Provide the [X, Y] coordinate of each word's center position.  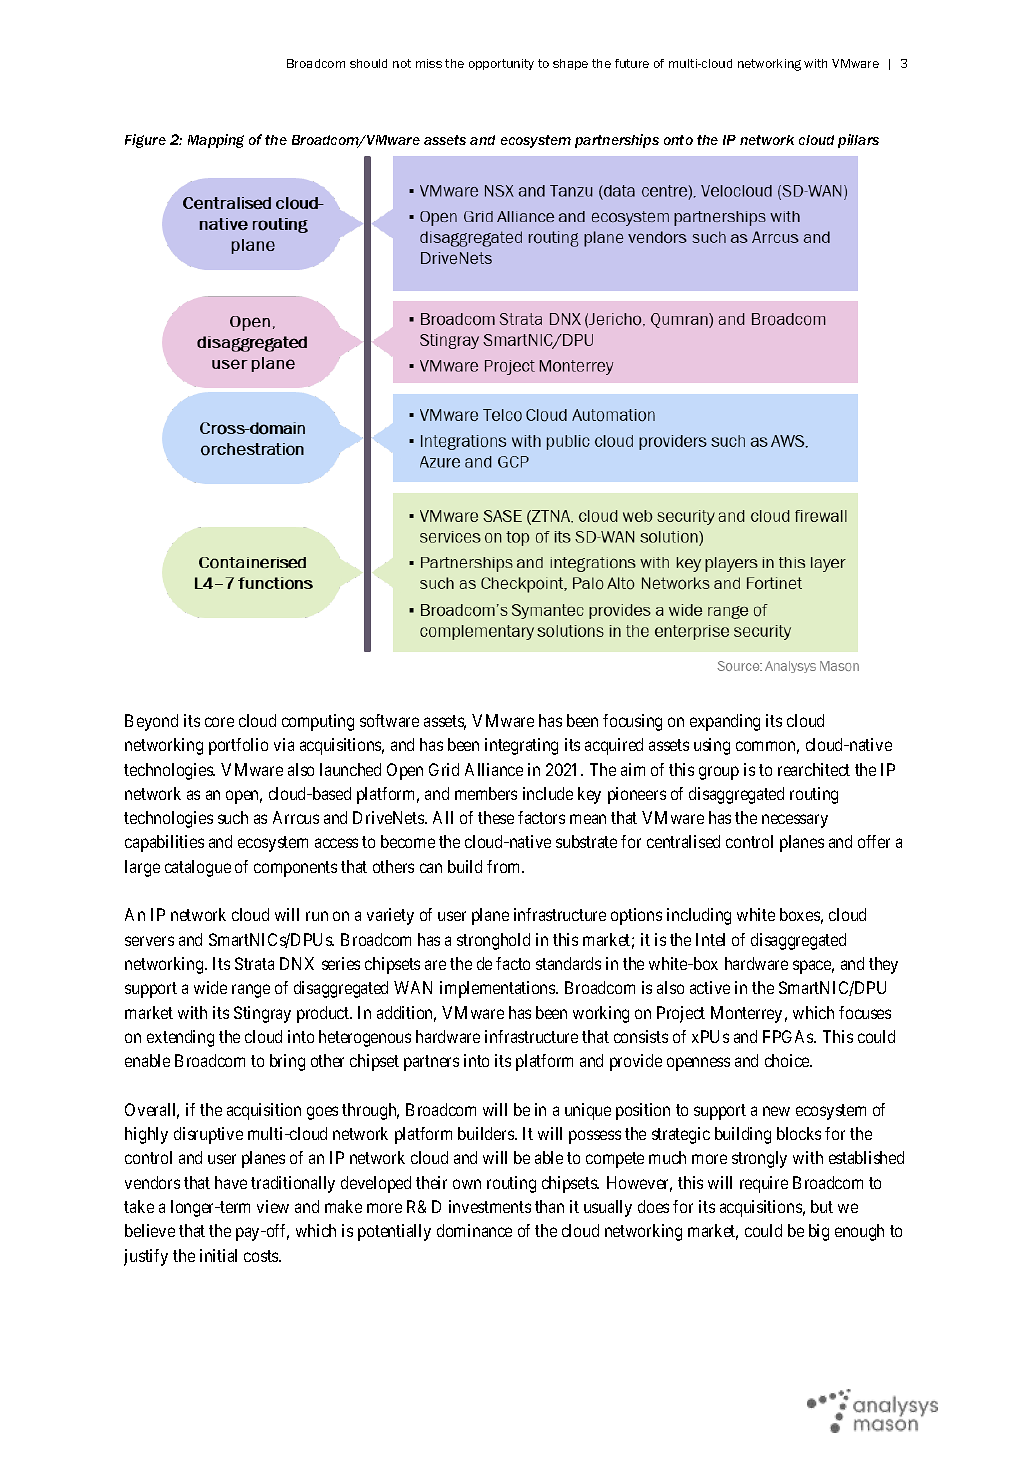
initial [218, 1255]
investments [490, 1206]
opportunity [501, 64]
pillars [858, 141]
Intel [710, 939]
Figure [145, 141]
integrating [521, 746]
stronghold [493, 941]
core [219, 722]
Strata [254, 963]
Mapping [216, 141]
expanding [725, 722]
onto [678, 140]
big [819, 1232]
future [632, 63]
